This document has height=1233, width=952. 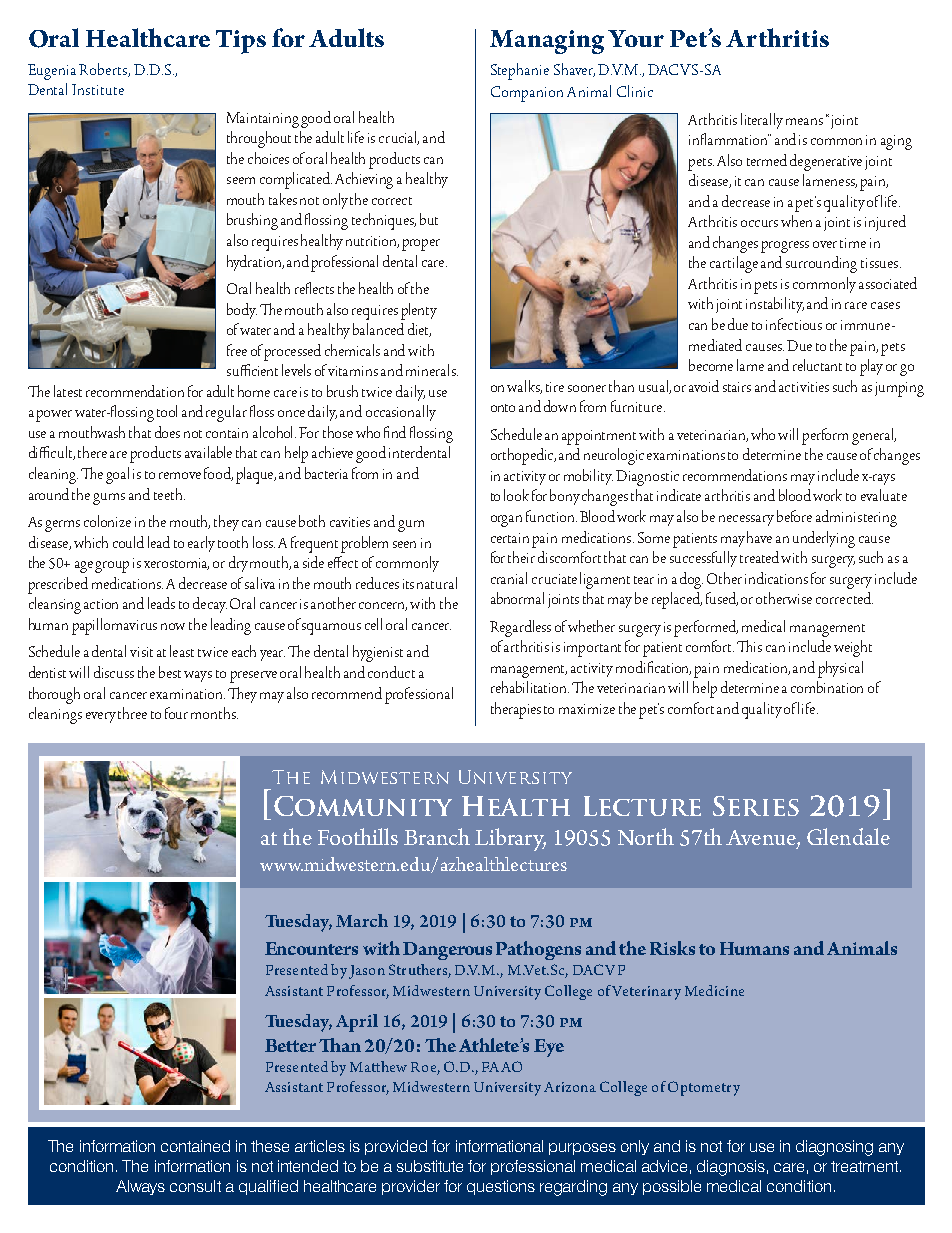 I want to click on onto, so click(x=503, y=408).
